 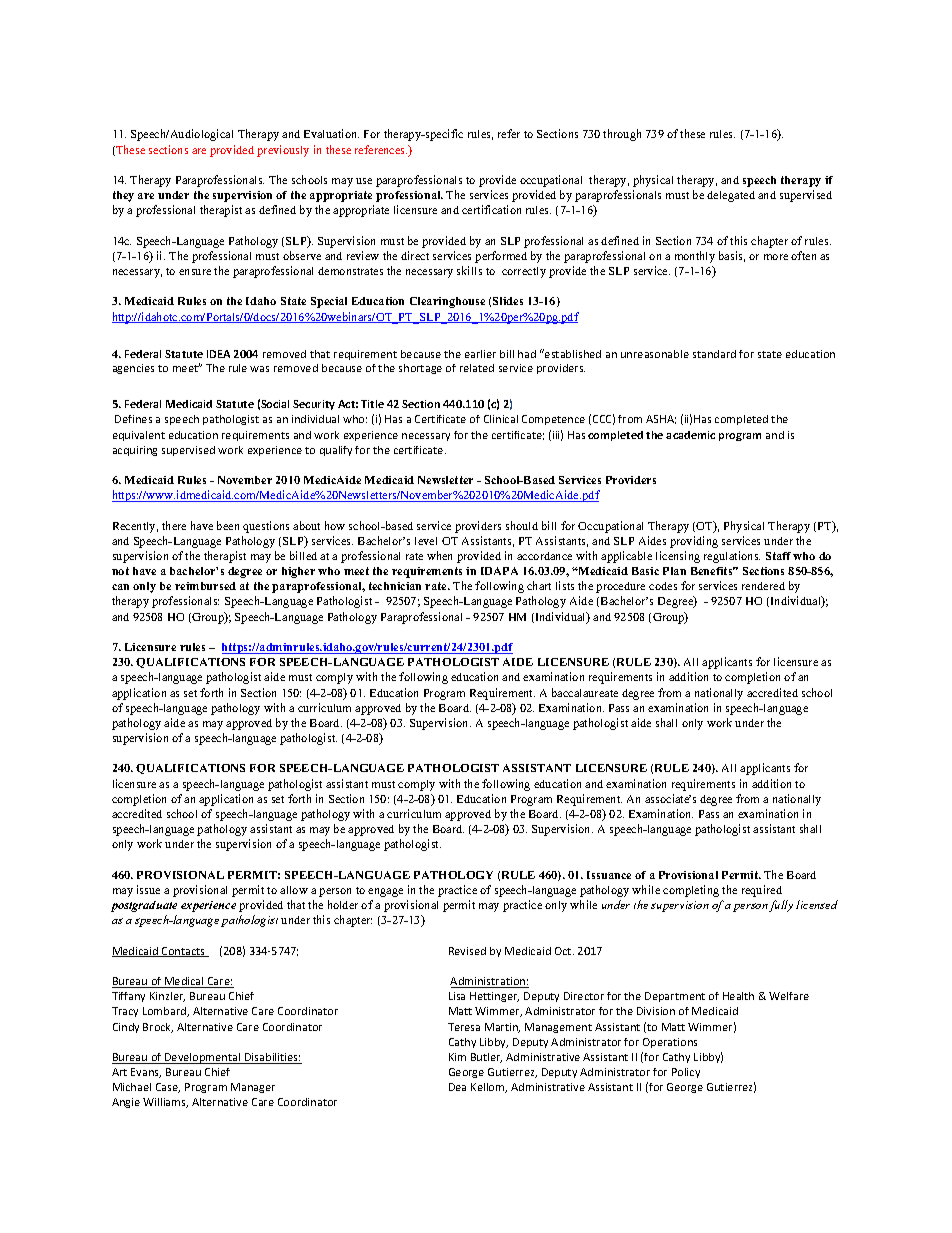 I want to click on chart, so click(x=539, y=585).
